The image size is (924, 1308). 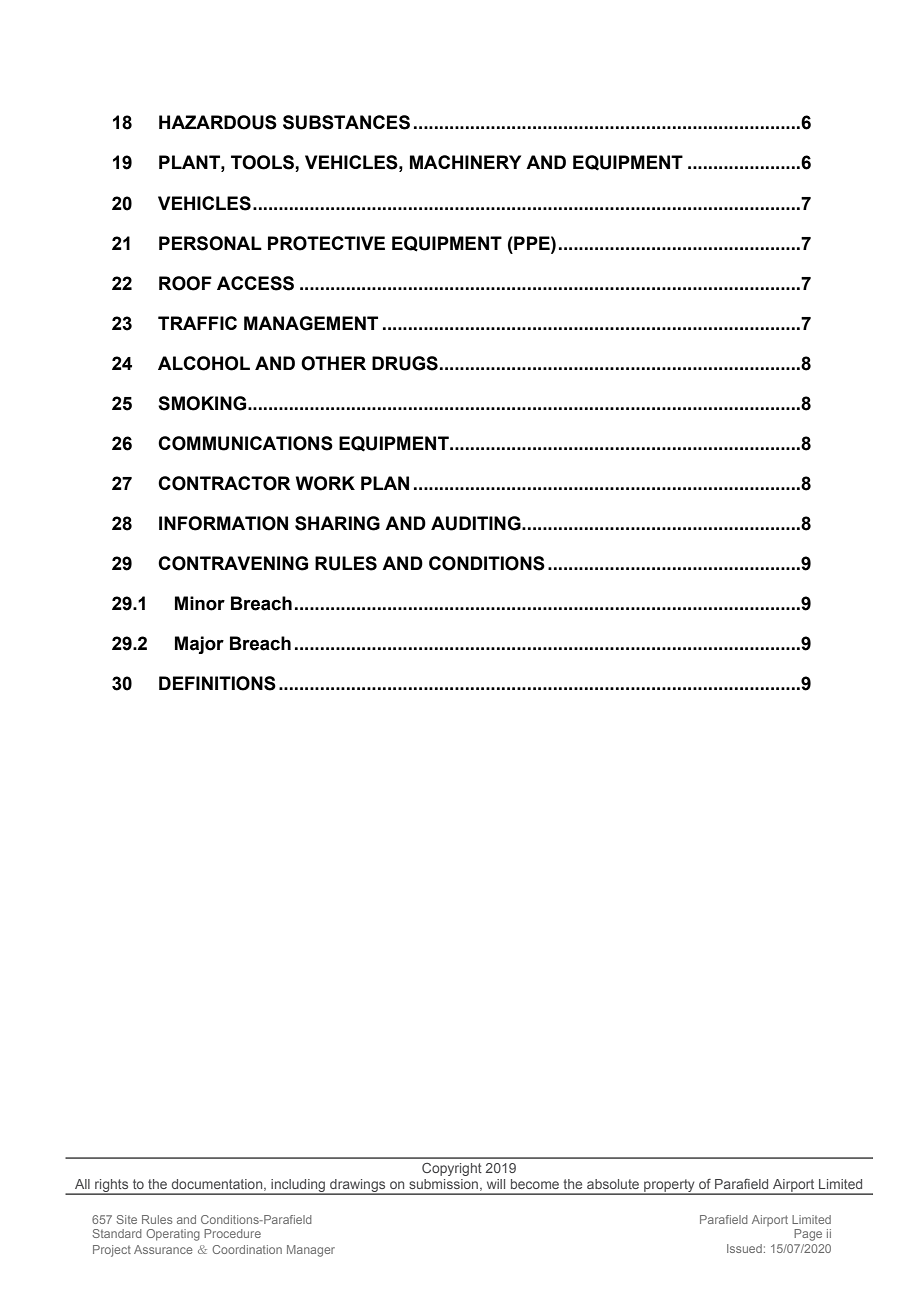 I want to click on SHARING, so click(x=337, y=523).
